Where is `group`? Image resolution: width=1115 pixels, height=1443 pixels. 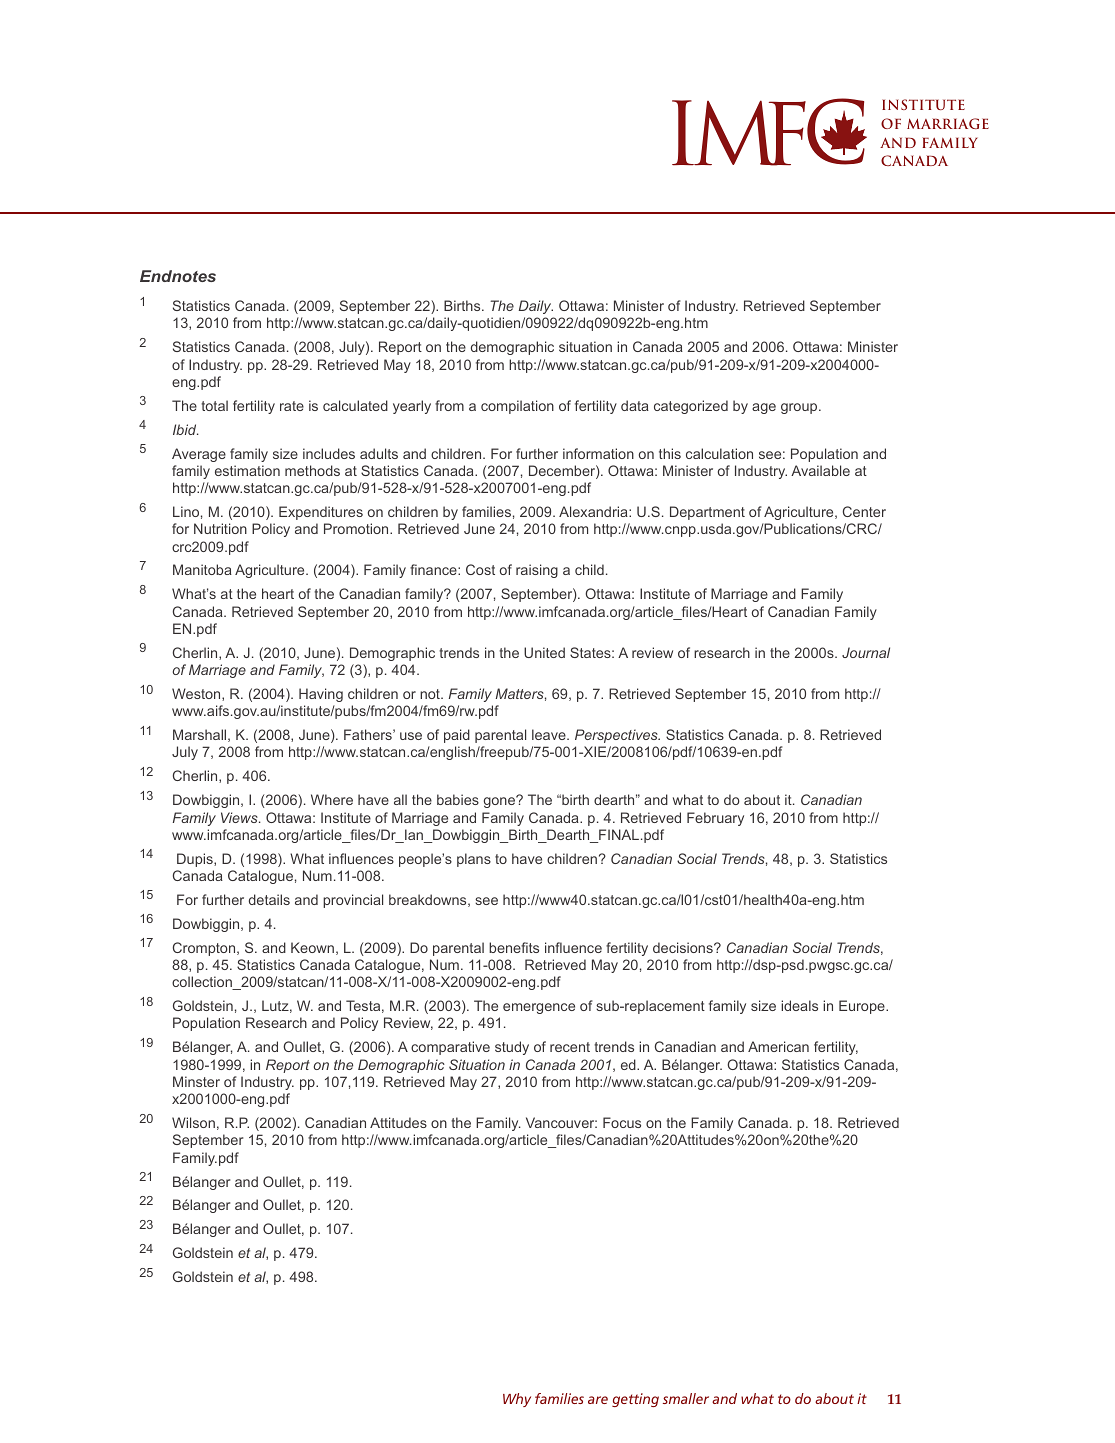 group is located at coordinates (800, 408).
